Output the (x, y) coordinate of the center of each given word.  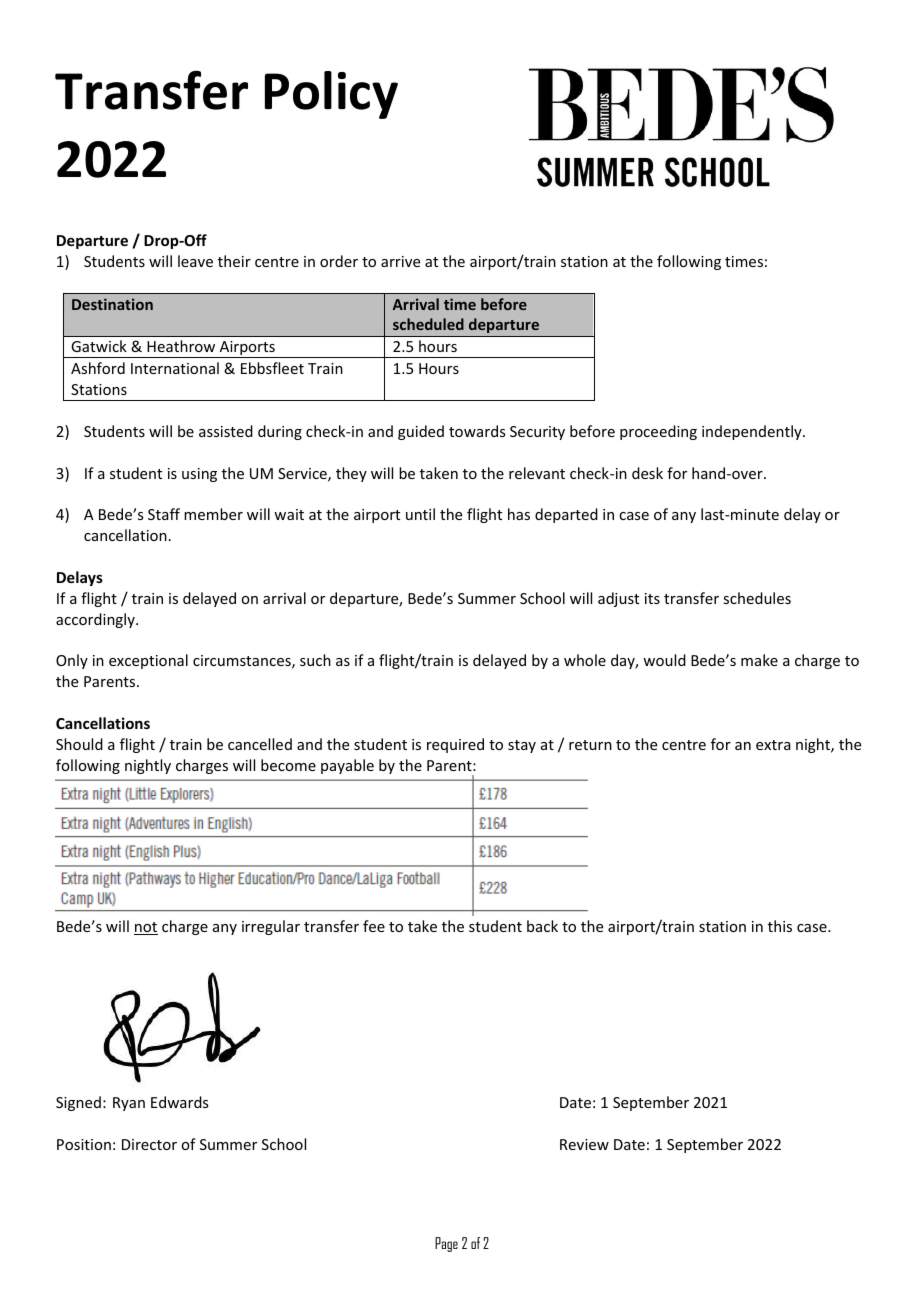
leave (195, 261)
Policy (331, 95)
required (455, 745)
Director (149, 1144)
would (664, 660)
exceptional (148, 661)
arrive (400, 261)
